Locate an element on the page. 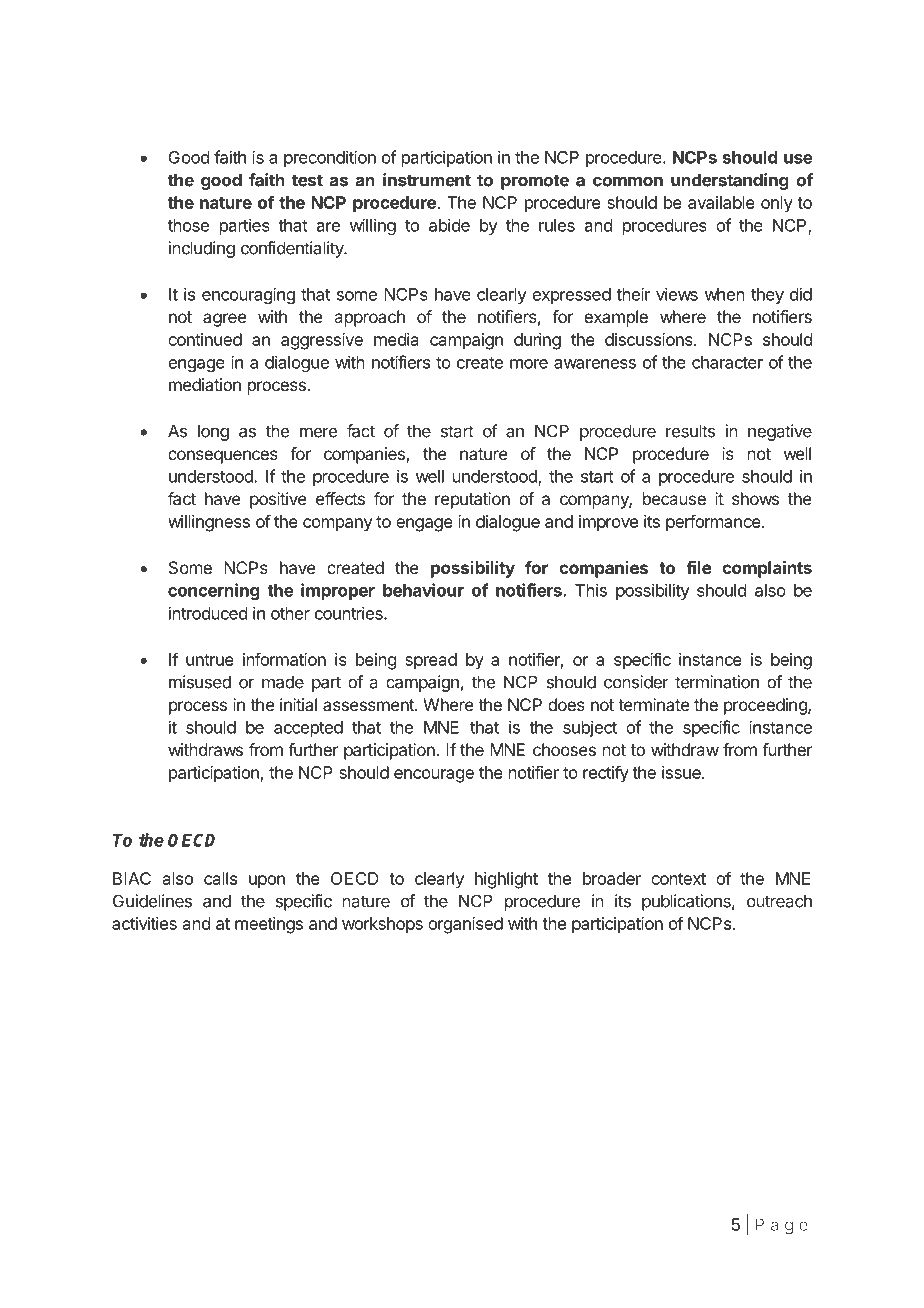 This image has width=924, height=1308. organised is located at coordinates (465, 925).
